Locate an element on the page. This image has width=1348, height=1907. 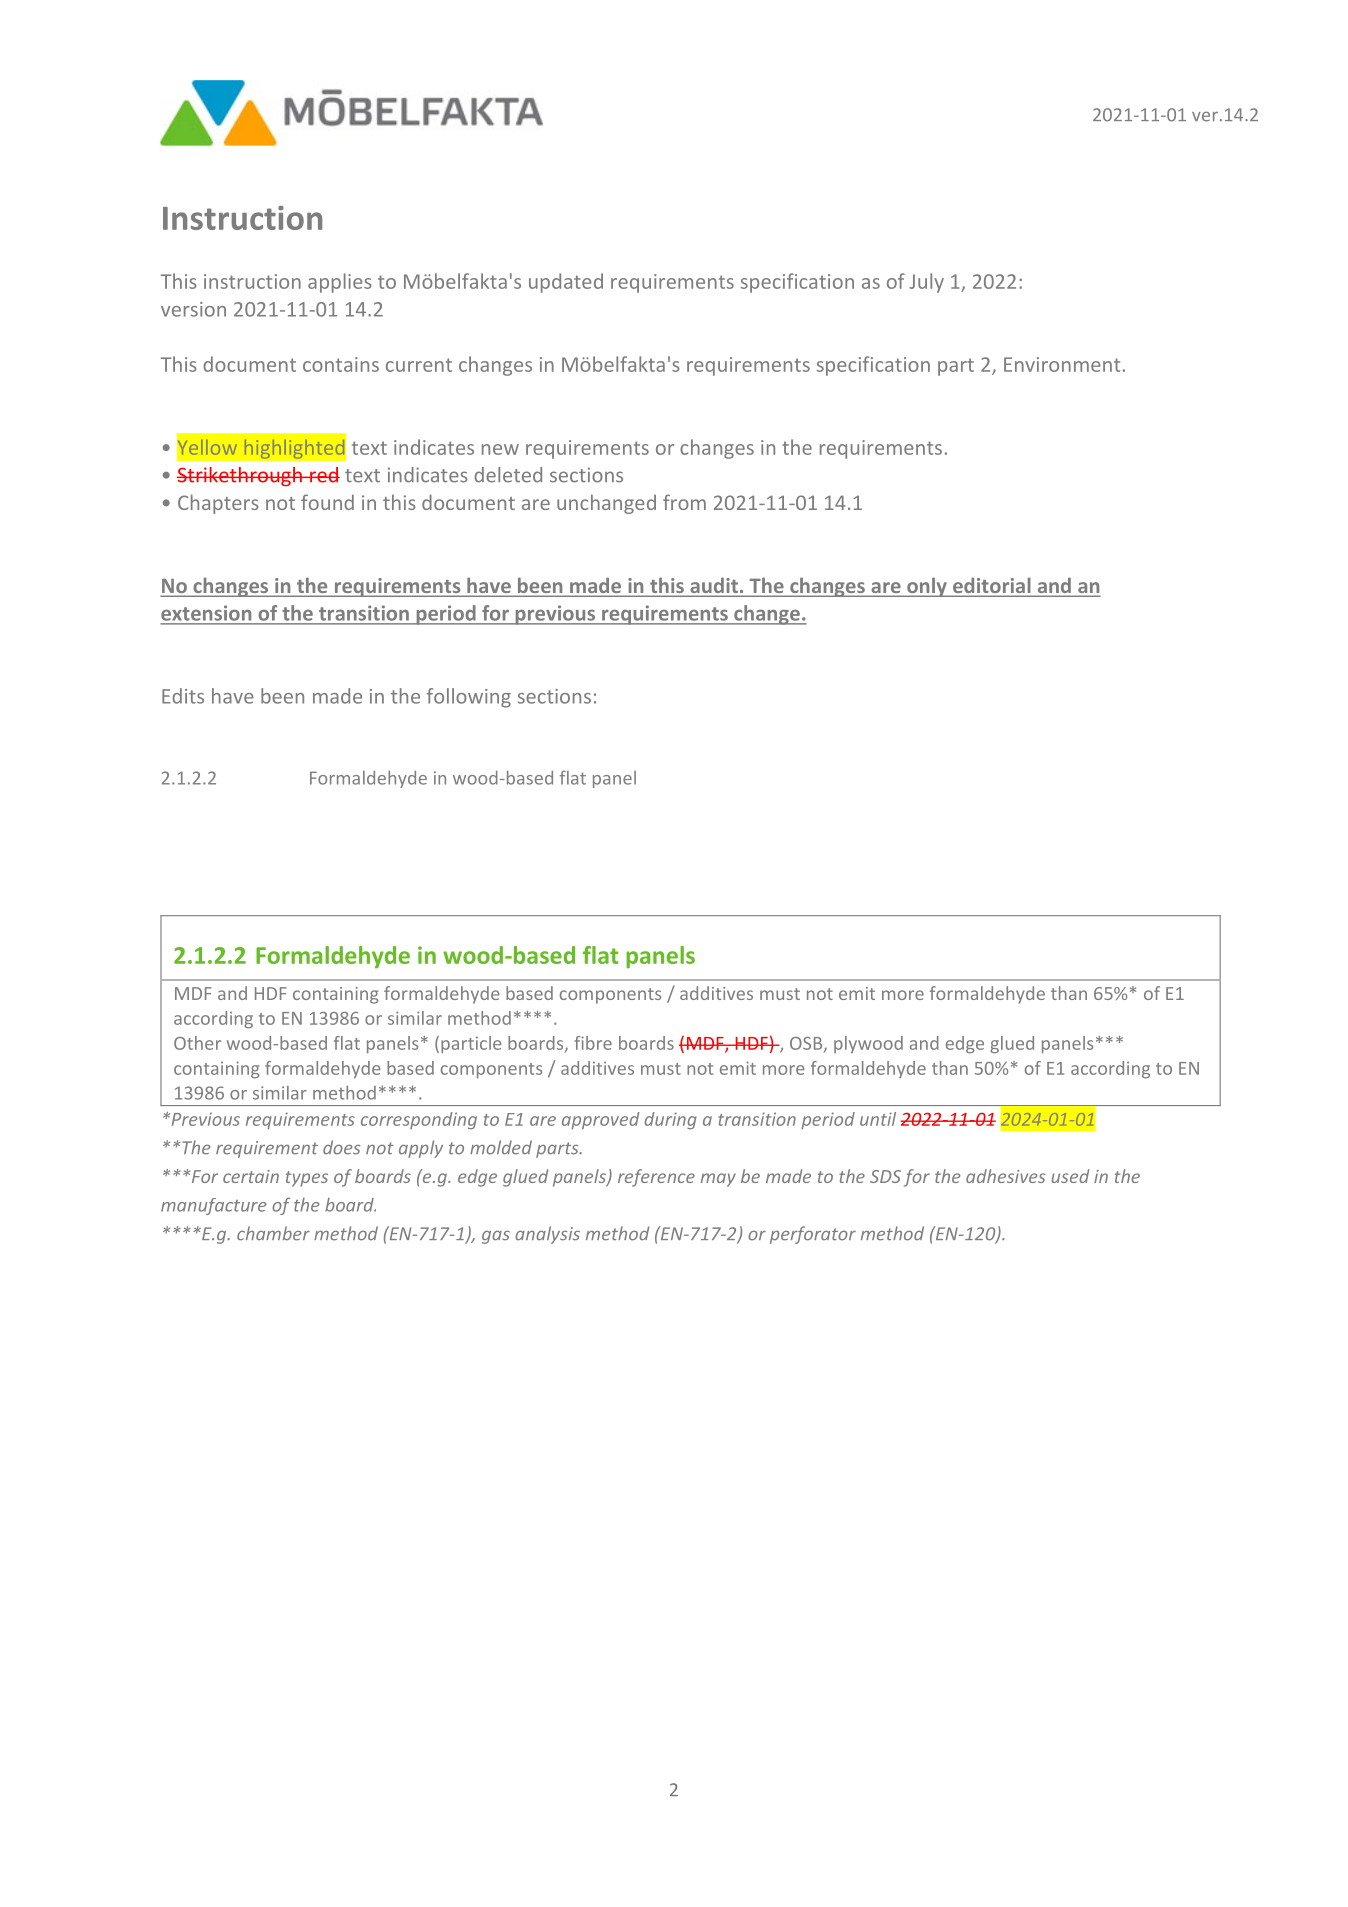
following is located at coordinates (469, 698).
